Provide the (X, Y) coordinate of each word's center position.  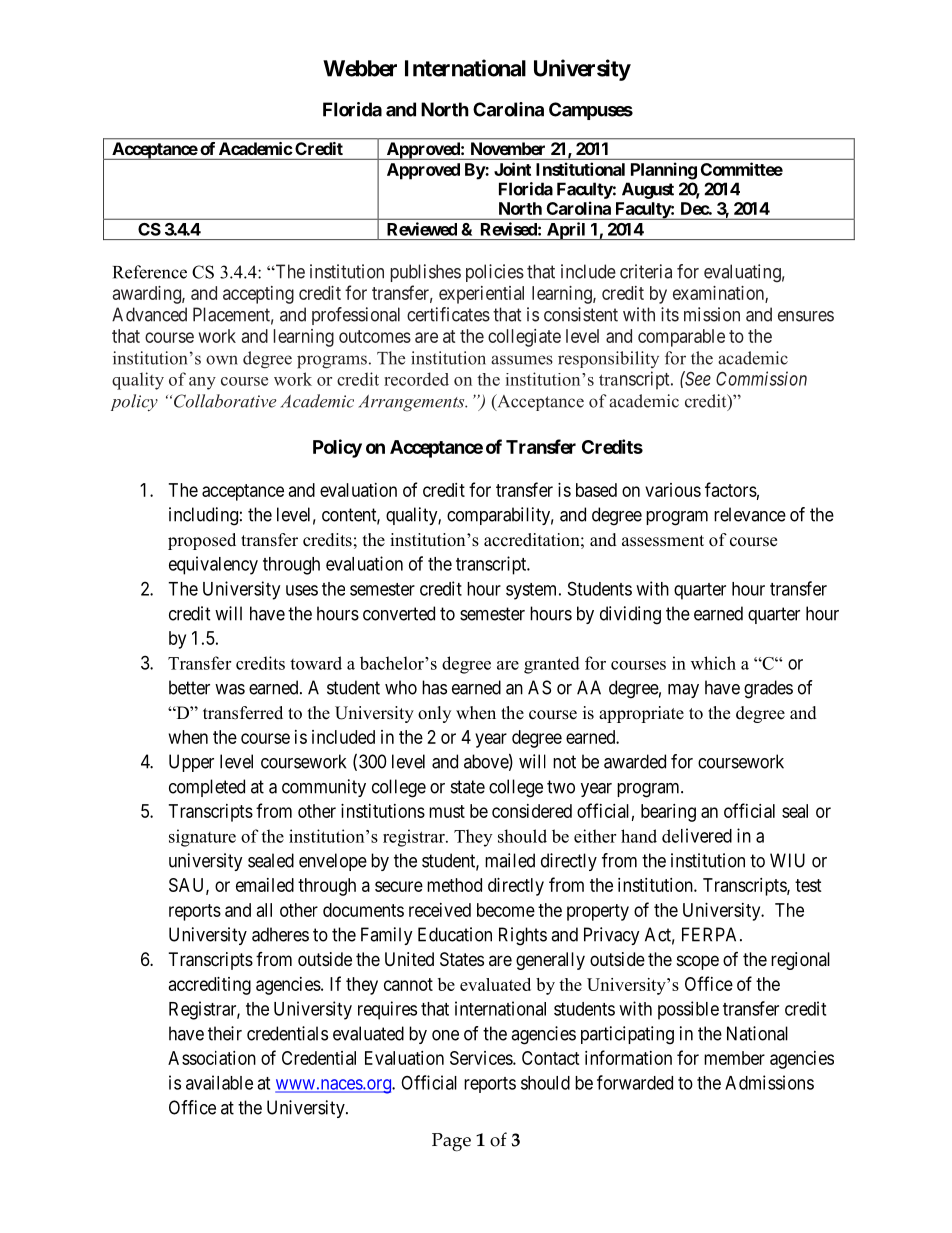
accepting (258, 295)
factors (731, 489)
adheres (280, 934)
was (230, 689)
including (203, 516)
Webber (360, 68)
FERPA (711, 934)
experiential (481, 295)
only (434, 714)
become (506, 910)
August (648, 190)
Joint (512, 169)
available (219, 1082)
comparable (681, 338)
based (596, 490)
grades (768, 689)
